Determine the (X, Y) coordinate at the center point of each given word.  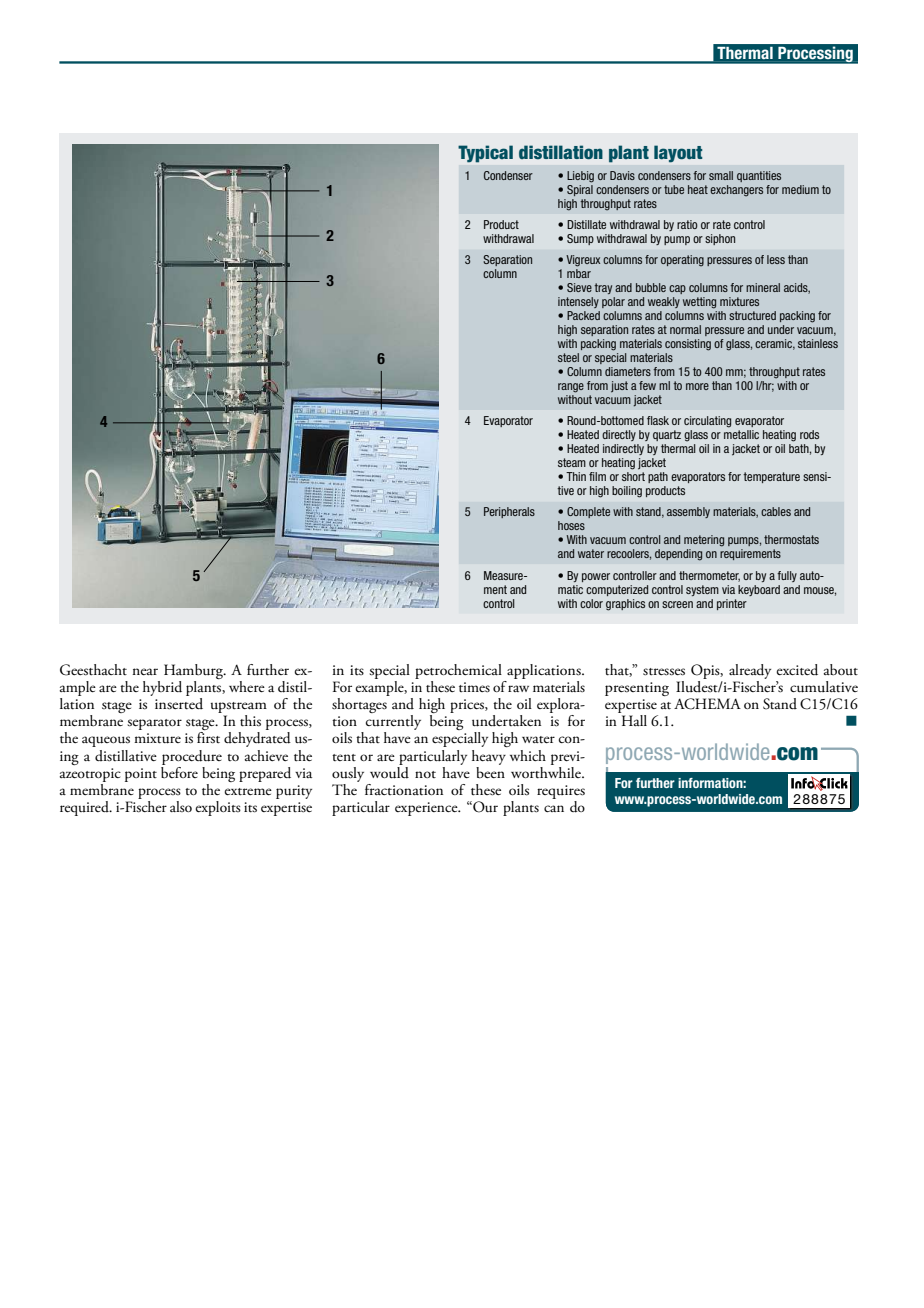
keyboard (759, 590)
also (181, 806)
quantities (759, 176)
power (596, 577)
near (145, 671)
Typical (485, 154)
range (571, 388)
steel (568, 357)
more (697, 386)
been (490, 771)
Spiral (580, 189)
